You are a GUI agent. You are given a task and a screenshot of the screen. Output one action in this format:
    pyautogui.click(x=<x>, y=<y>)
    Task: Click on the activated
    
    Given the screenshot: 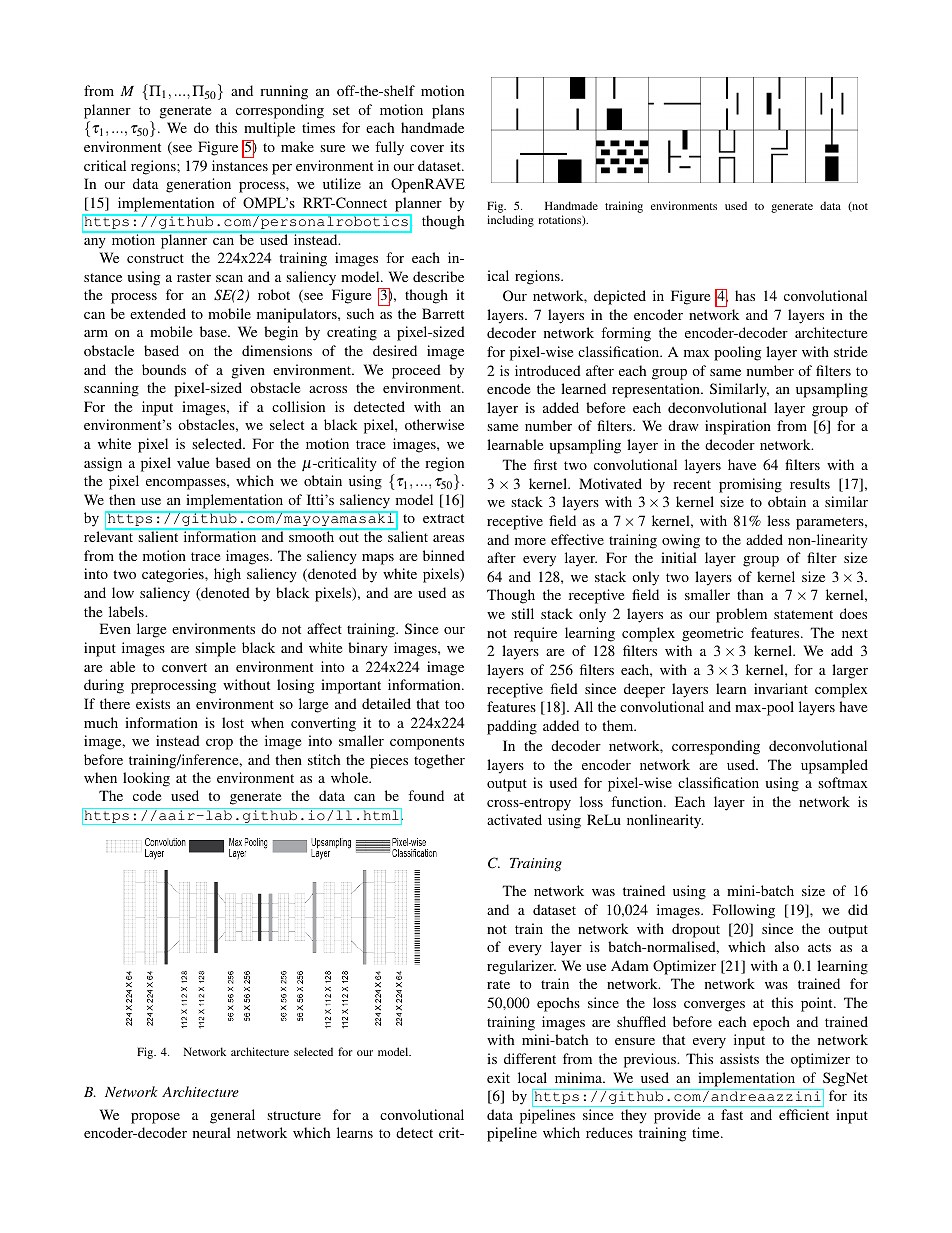 What is the action you would take?
    pyautogui.click(x=514, y=819)
